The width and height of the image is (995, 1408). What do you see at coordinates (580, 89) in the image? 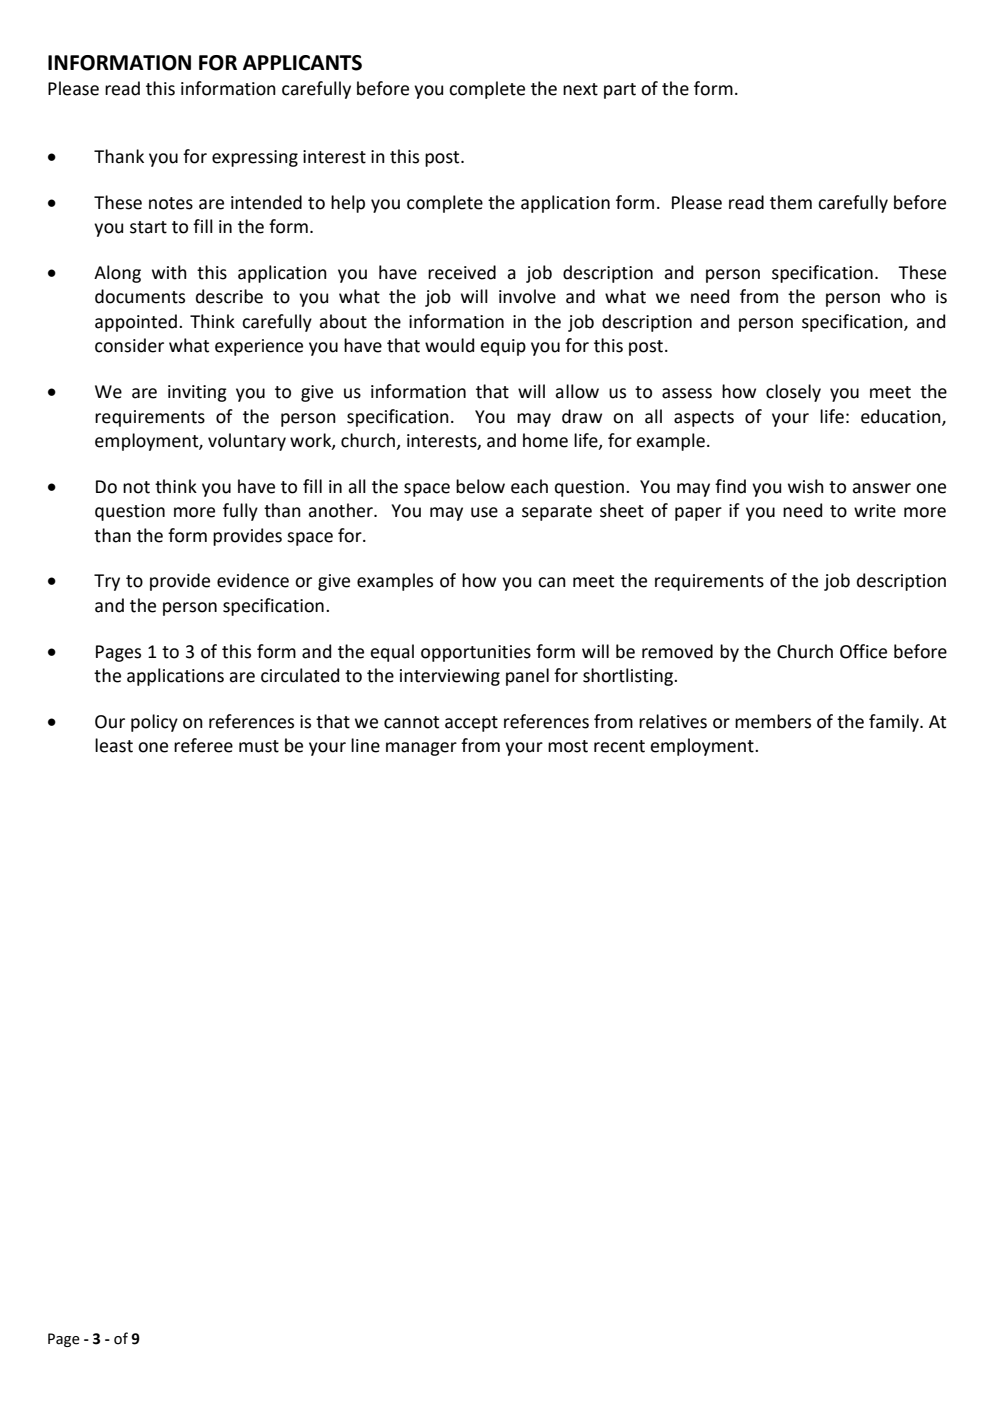
I see `next` at bounding box center [580, 89].
